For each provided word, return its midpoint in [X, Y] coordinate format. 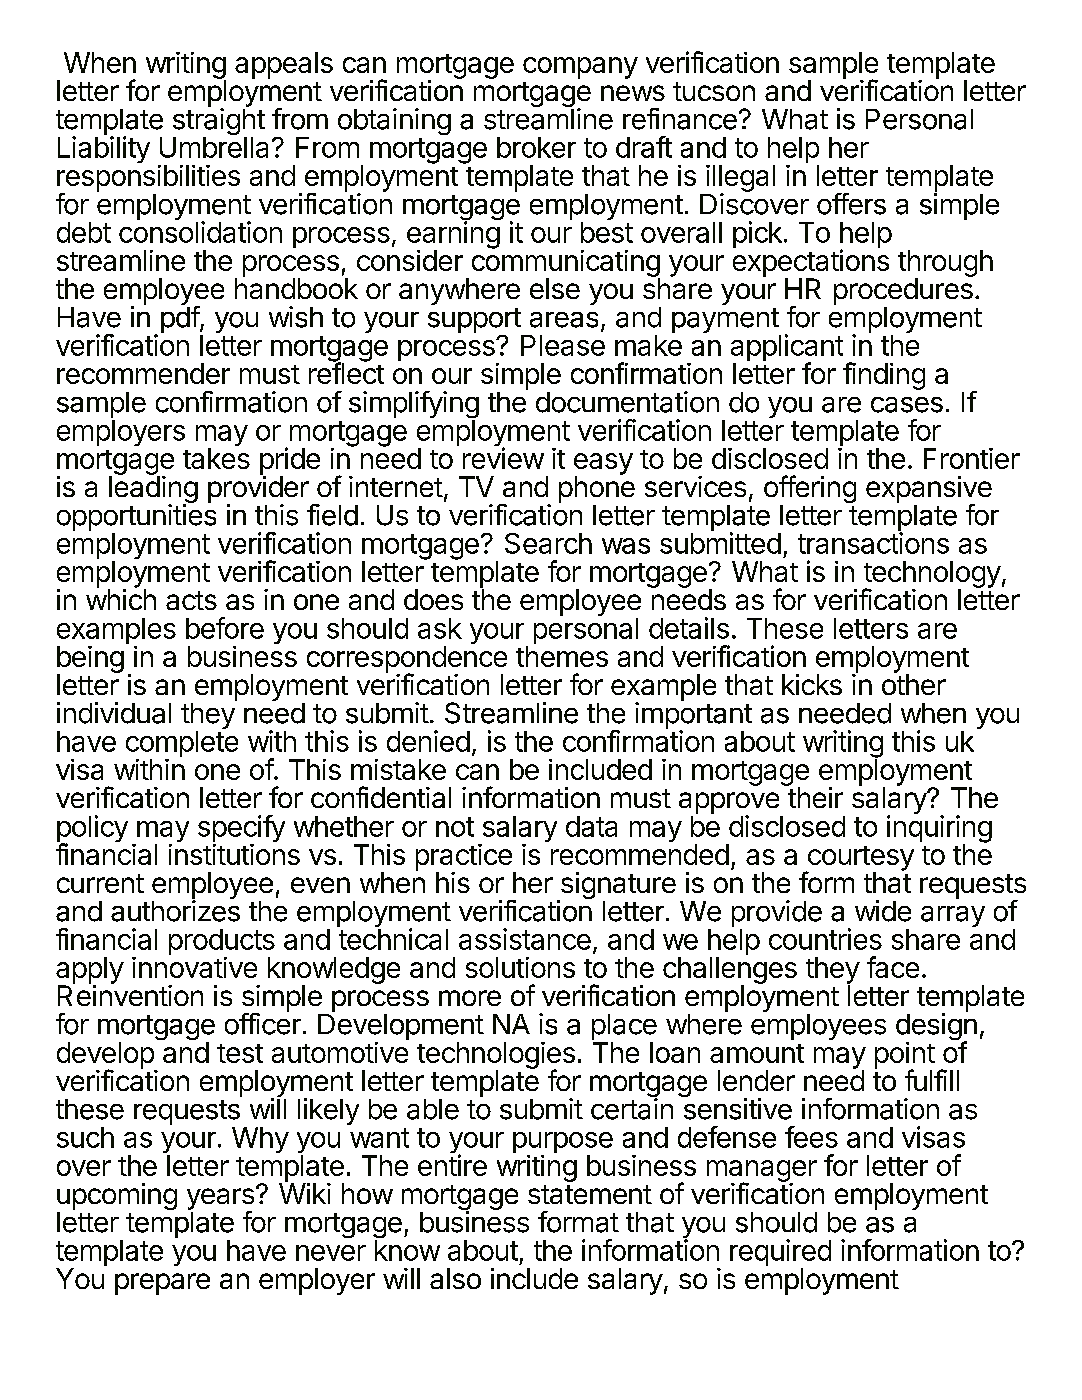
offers [851, 204]
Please [563, 345]
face [893, 967]
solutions [520, 967]
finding [884, 376]
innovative [194, 967]
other [914, 683]
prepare [162, 1284]
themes [562, 656]
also [455, 1278]
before [225, 628]
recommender [143, 373]
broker [536, 147]
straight [219, 123]
